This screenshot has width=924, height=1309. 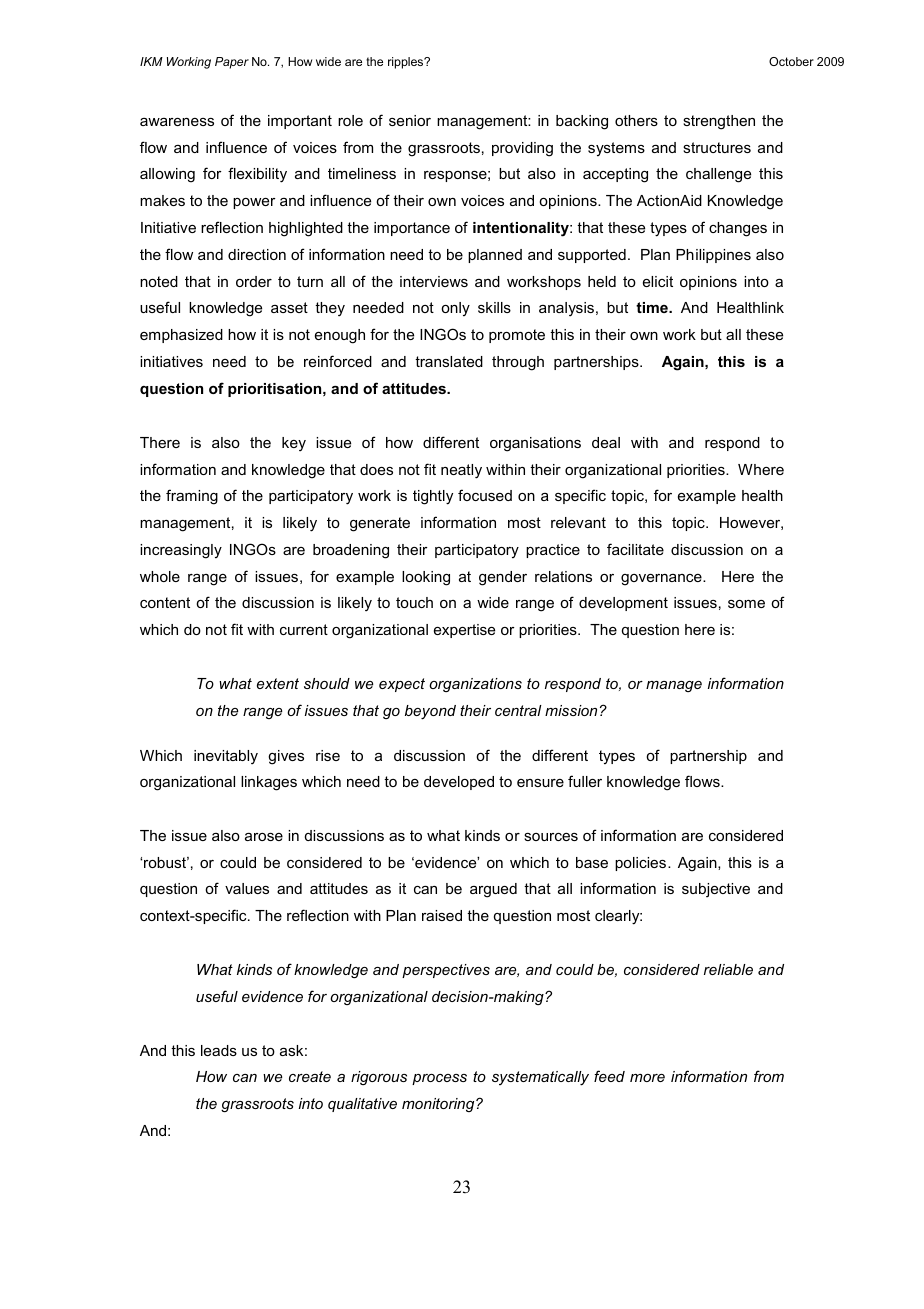 I want to click on subjective, so click(x=716, y=890).
